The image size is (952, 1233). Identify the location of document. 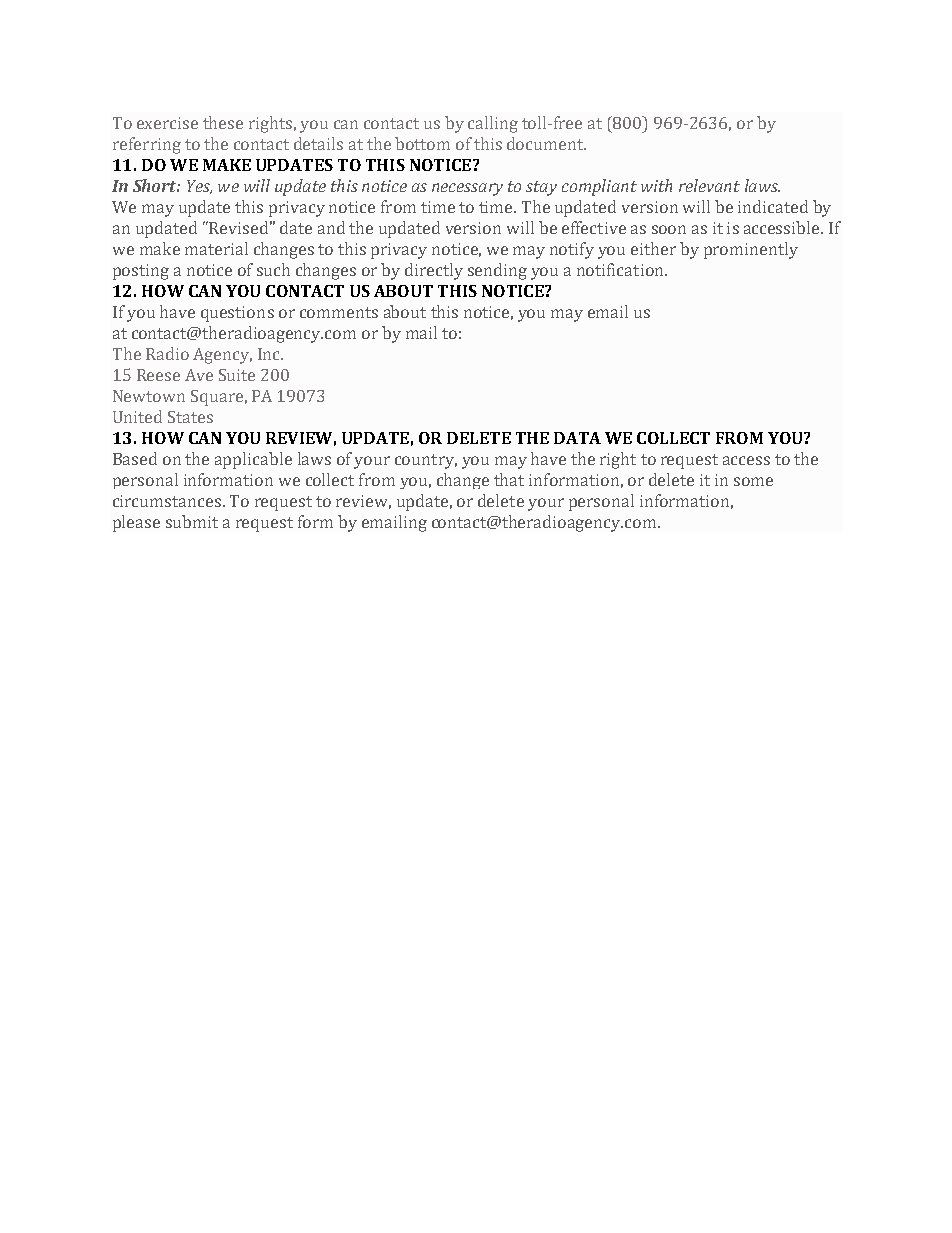
(546, 143).
